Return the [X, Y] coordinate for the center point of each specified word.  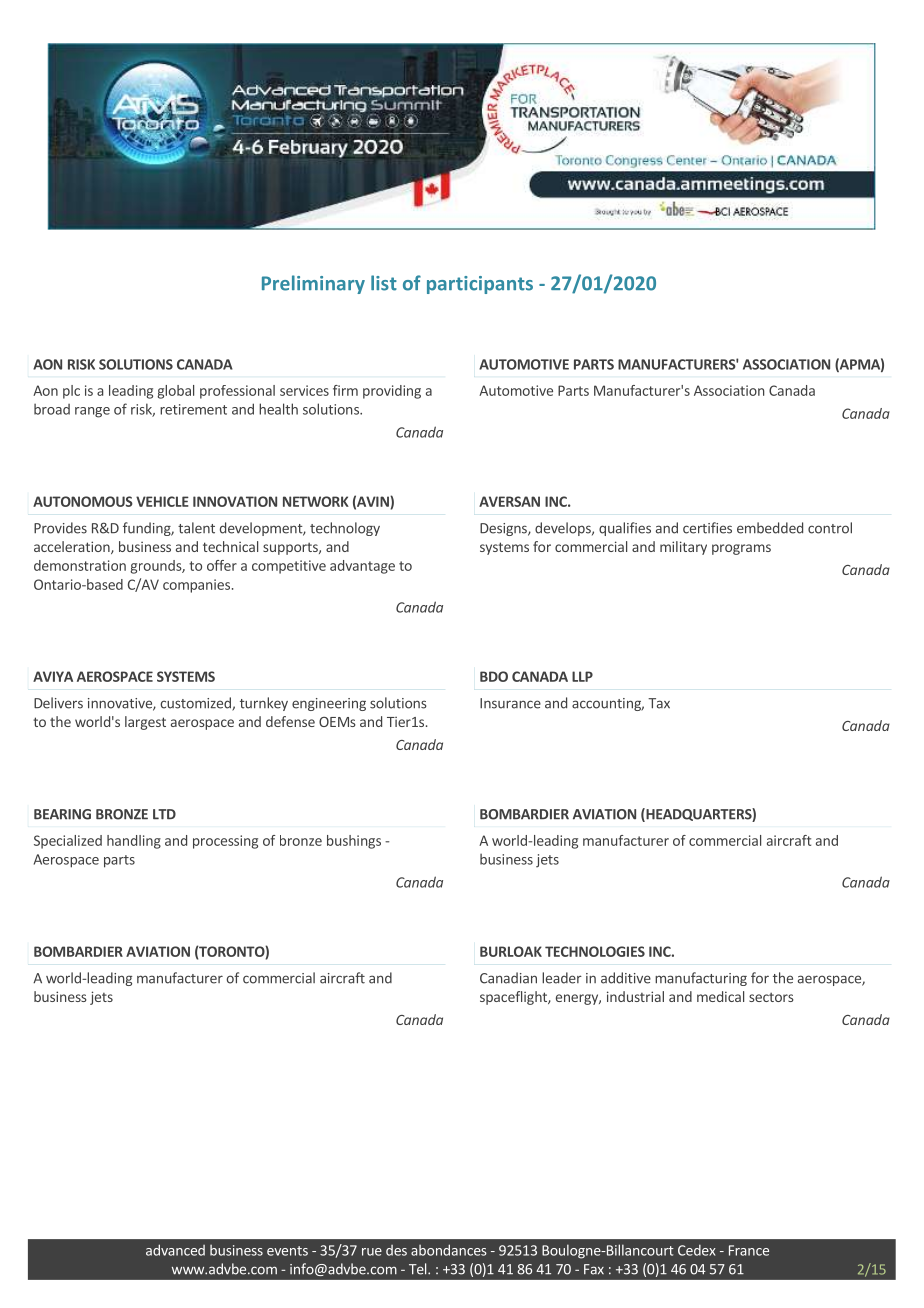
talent [196, 528]
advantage [362, 567]
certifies [707, 528]
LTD [164, 814]
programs [741, 549]
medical [720, 996]
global [175, 392]
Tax [659, 703]
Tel [419, 1269]
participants [480, 285]
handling [134, 842]
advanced [175, 1250]
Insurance [510, 703]
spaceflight [514, 998]
